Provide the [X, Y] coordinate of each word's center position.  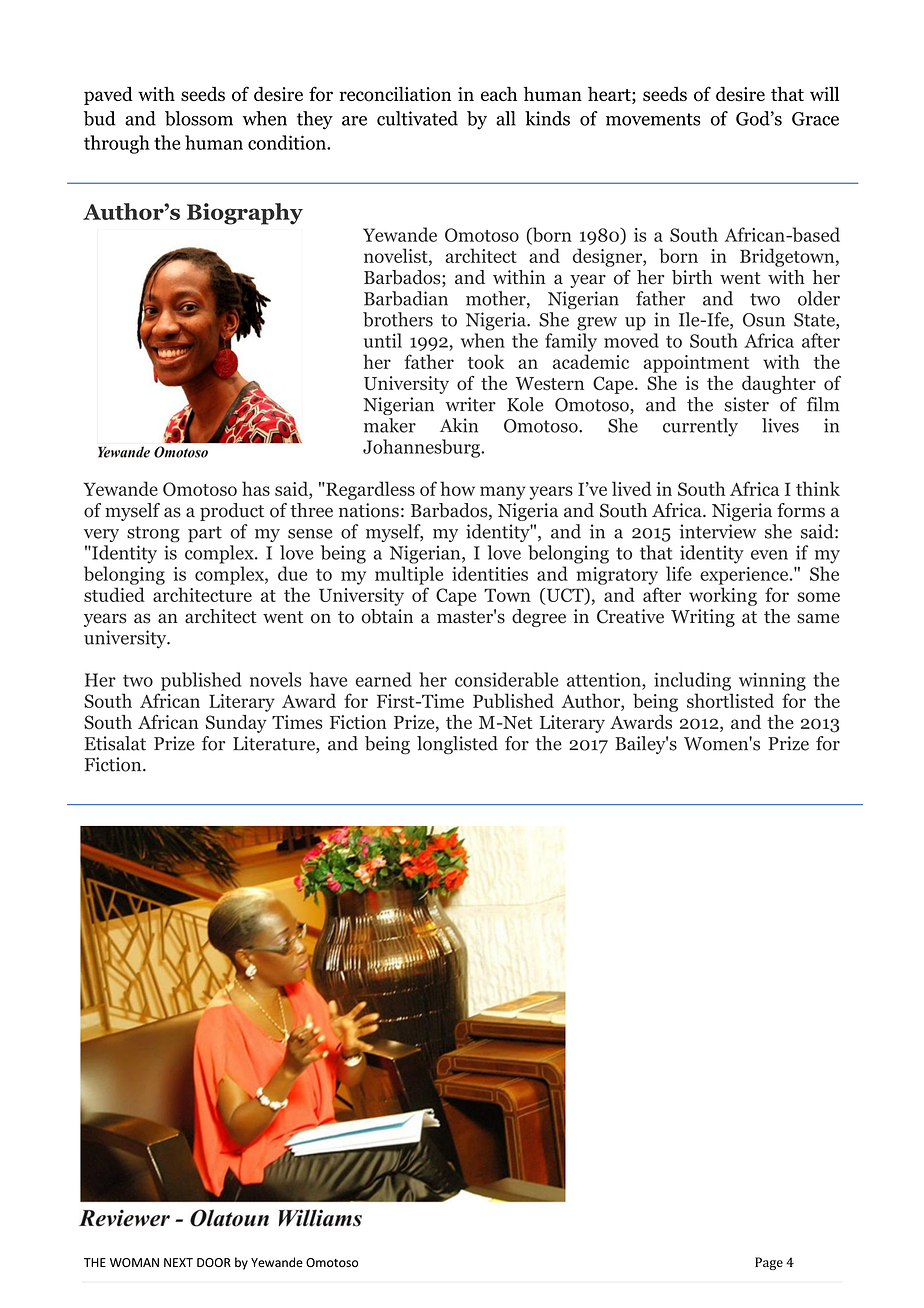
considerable [506, 679]
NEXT [178, 1262]
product [232, 512]
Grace [815, 119]
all [506, 118]
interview [718, 531]
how [457, 488]
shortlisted [730, 700]
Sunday [236, 724]
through [117, 144]
